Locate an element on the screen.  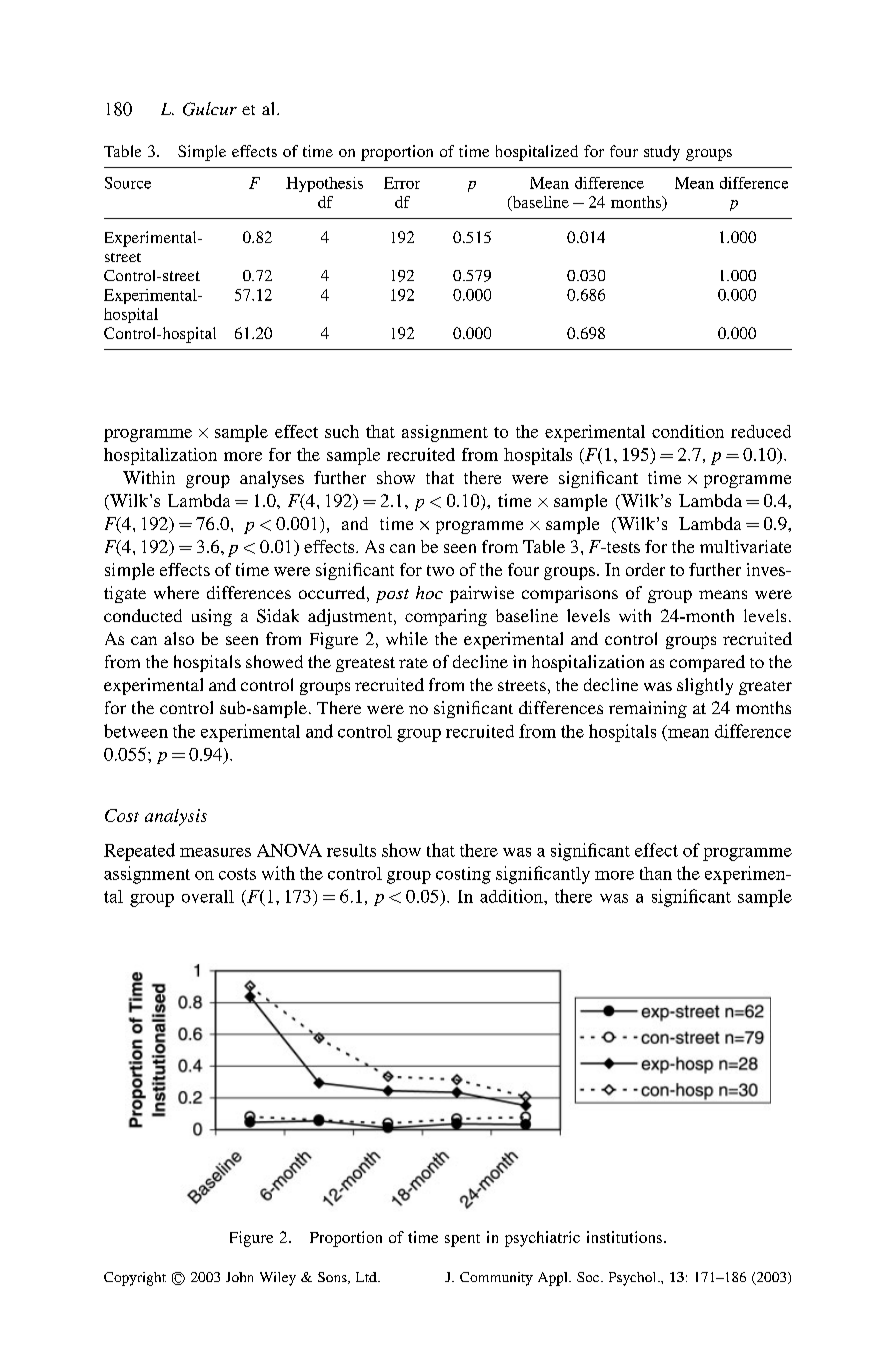
John is located at coordinates (239, 1277).
